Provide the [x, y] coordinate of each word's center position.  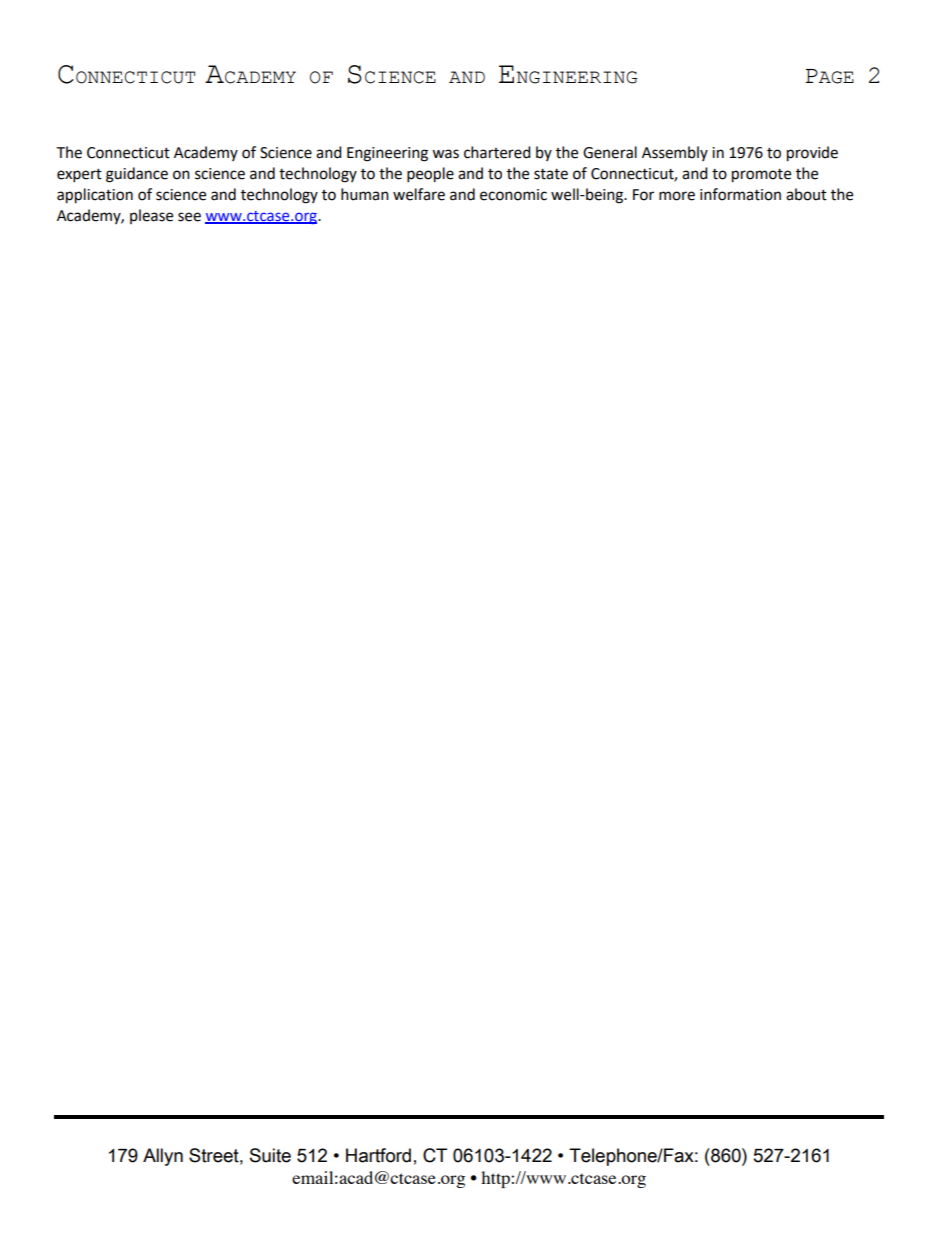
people [430, 175]
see [189, 217]
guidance [137, 175]
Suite [270, 1155]
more [677, 196]
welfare [419, 194]
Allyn [163, 1157]
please [151, 216]
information [740, 194]
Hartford [378, 1155]
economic [513, 195]
